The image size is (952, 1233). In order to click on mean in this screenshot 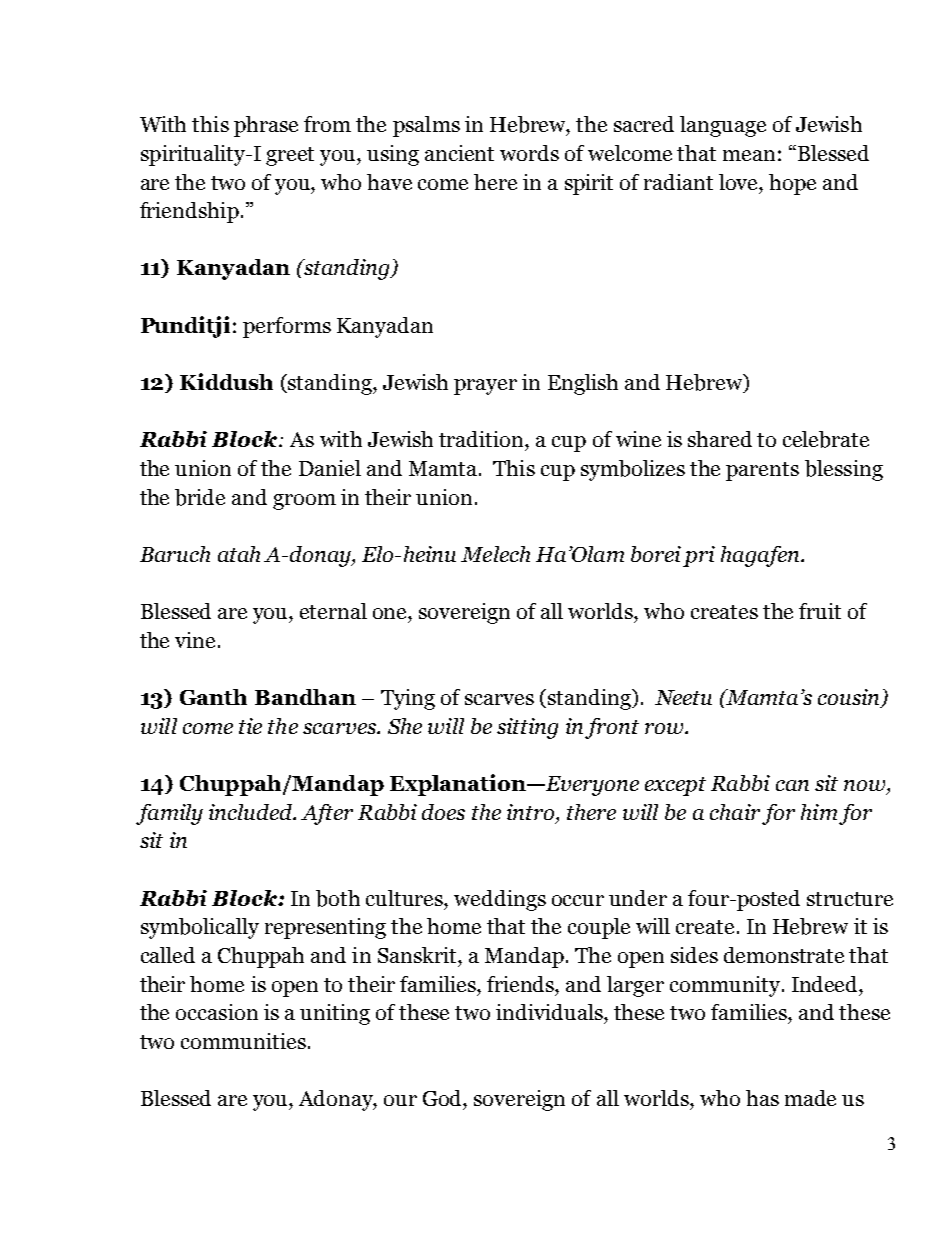, I will do `click(749, 155)`.
